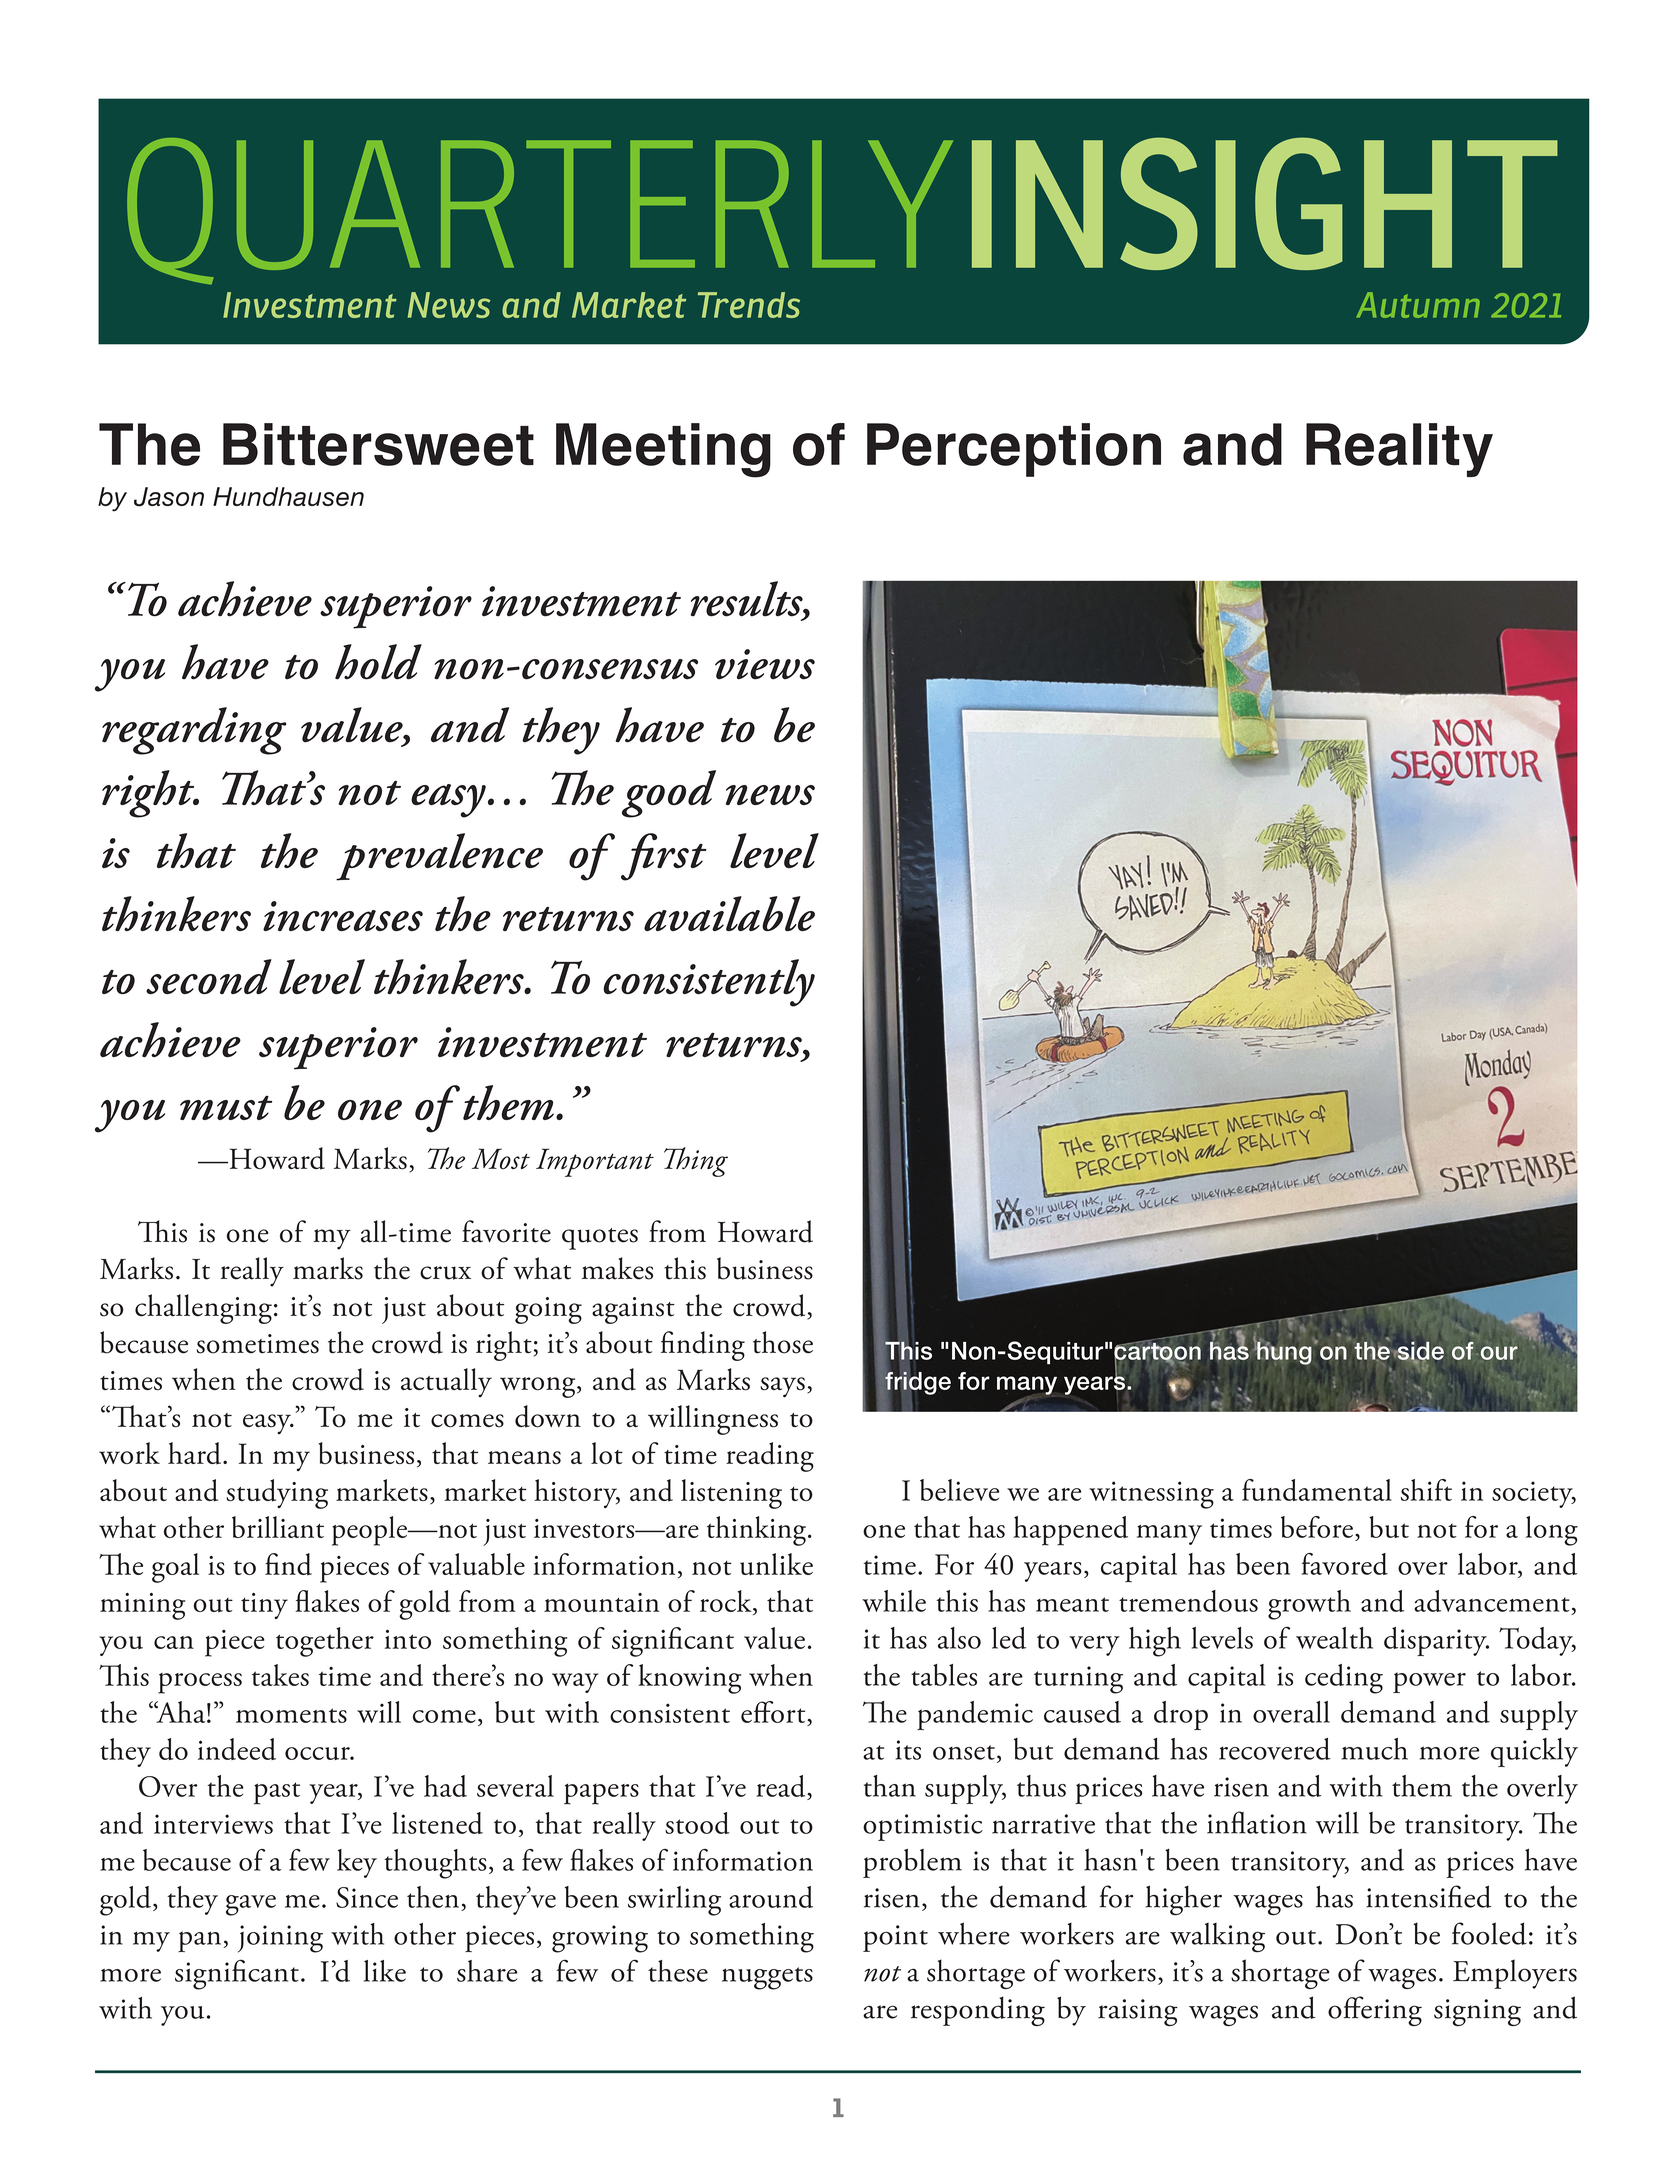 Image resolution: width=1676 pixels, height=2169 pixels. What do you see at coordinates (1426, 1490) in the page?
I see `shift` at bounding box center [1426, 1490].
